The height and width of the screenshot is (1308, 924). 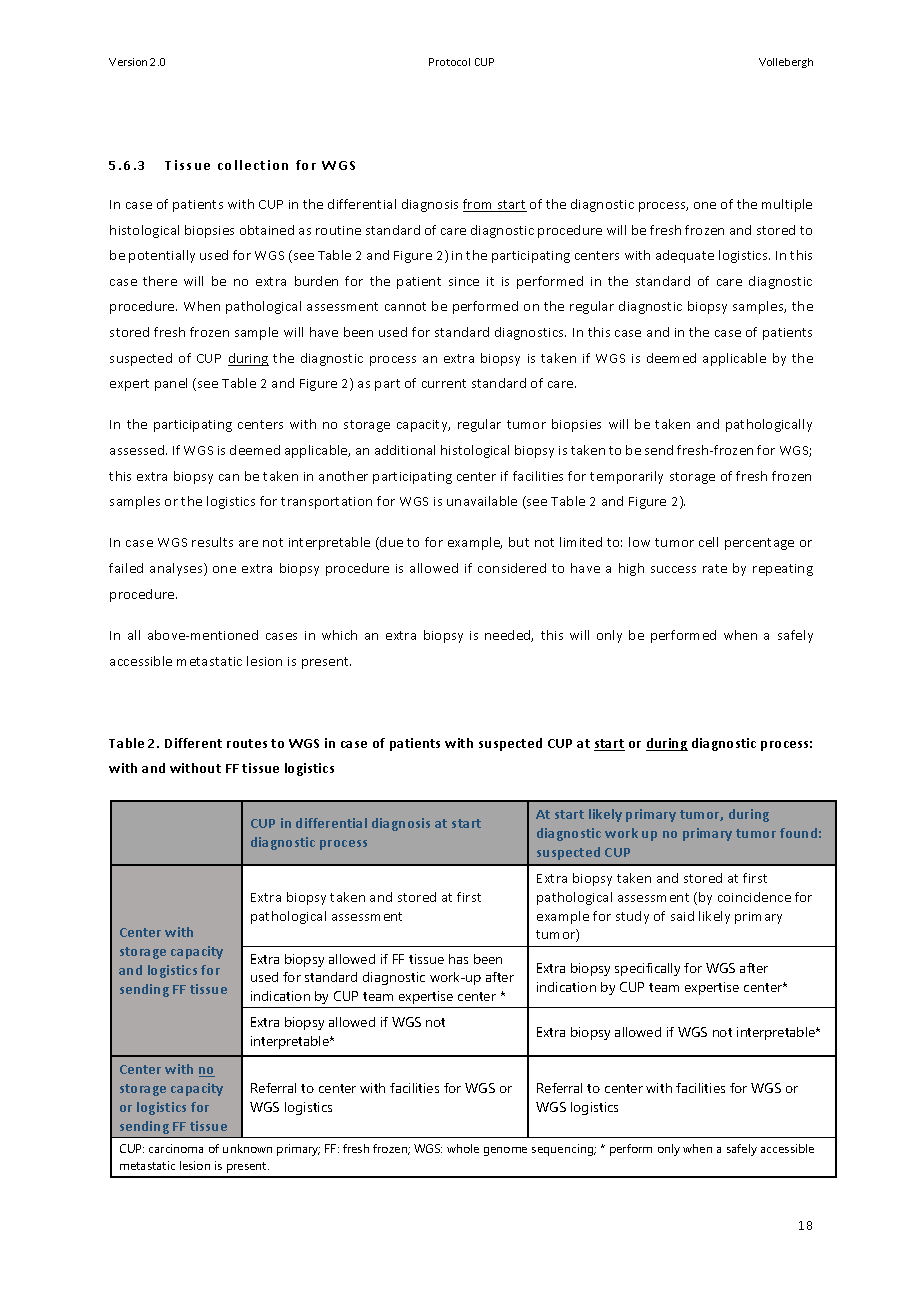 What do you see at coordinates (787, 205) in the screenshot?
I see `multiple` at bounding box center [787, 205].
